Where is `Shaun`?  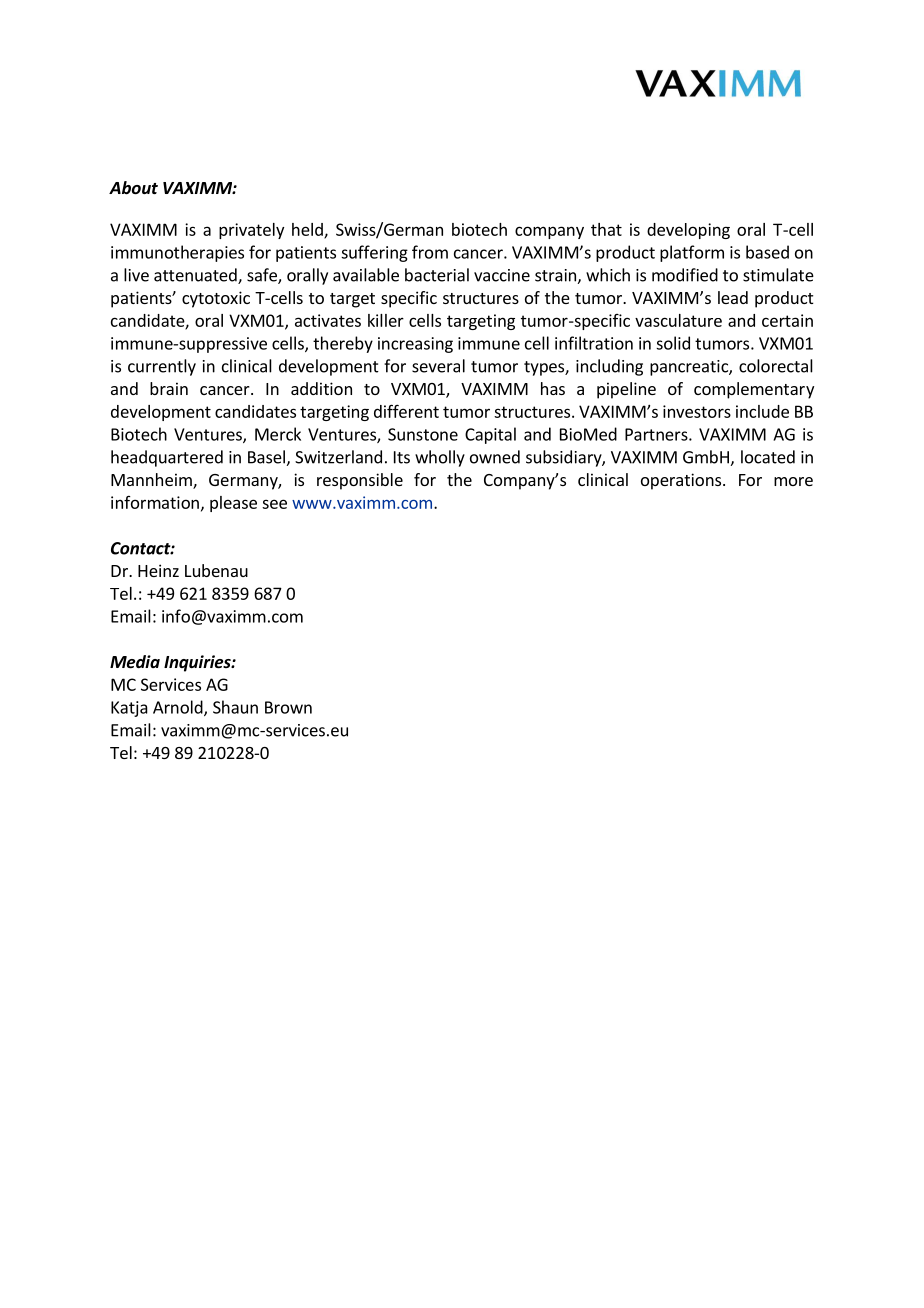 Shaun is located at coordinates (235, 707).
